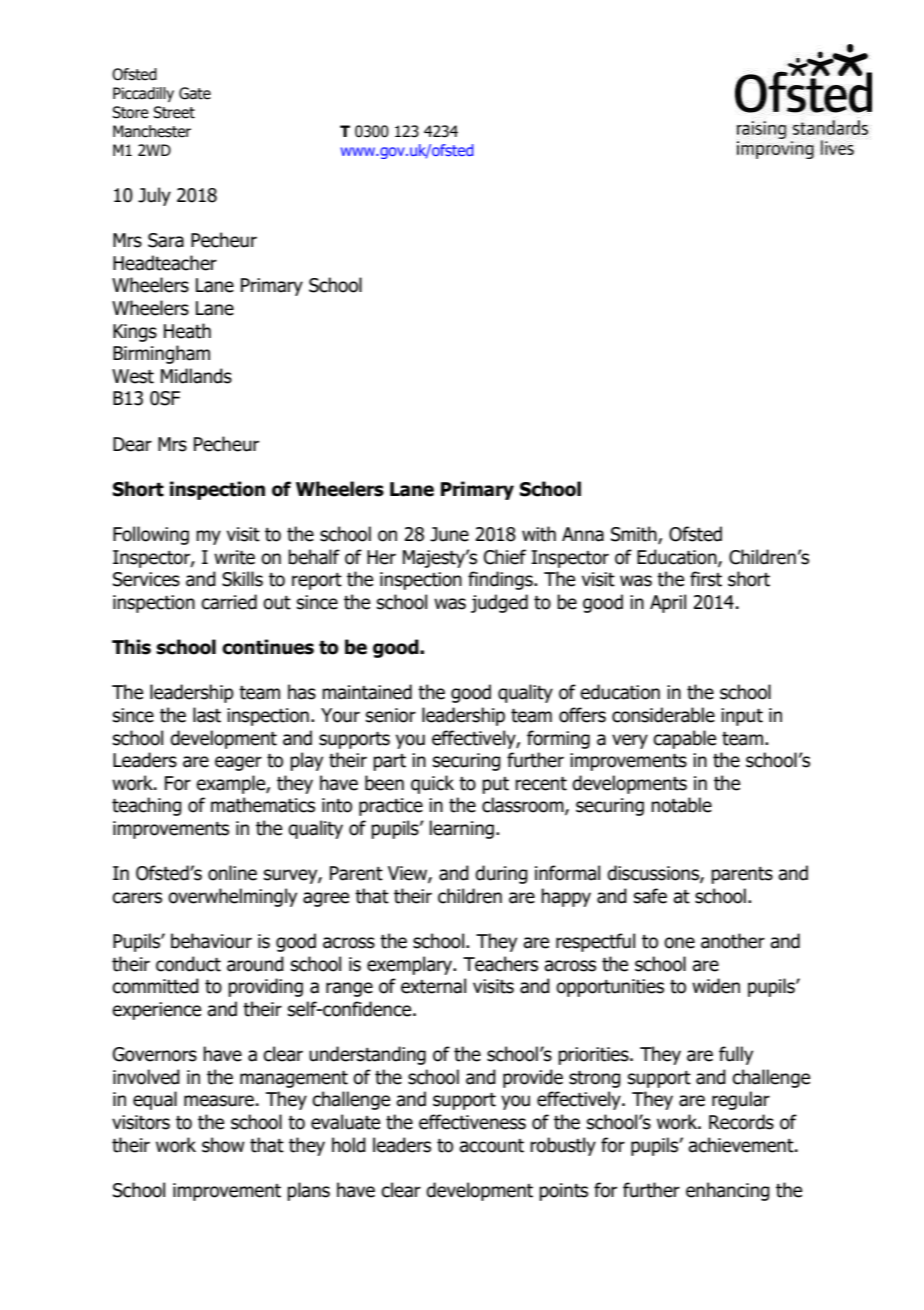 The height and width of the screenshot is (1310, 924). Describe the element at coordinates (472, 1122) in the screenshot. I see `effectiveness` at that location.
